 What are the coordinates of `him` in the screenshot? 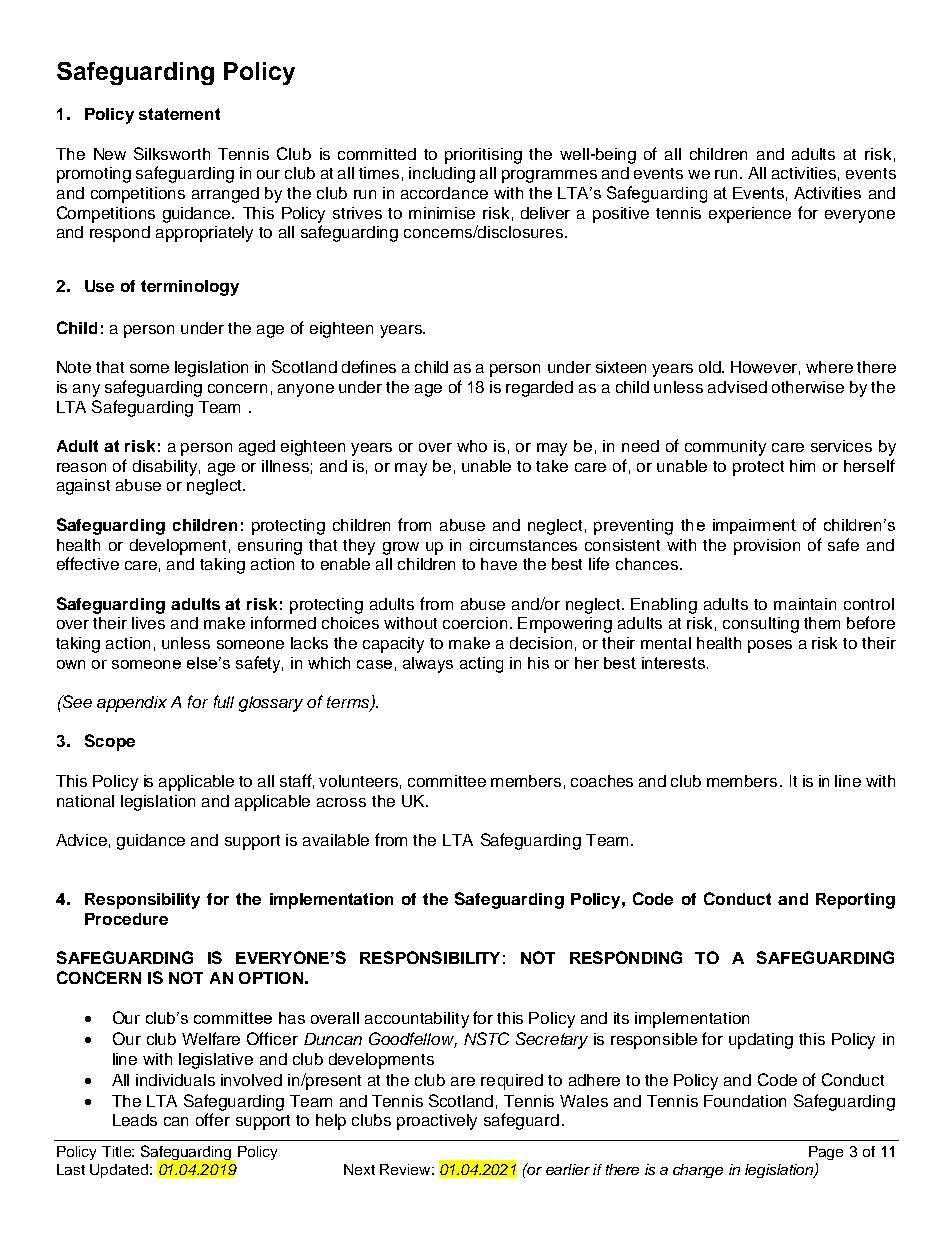 It's located at (802, 466).
